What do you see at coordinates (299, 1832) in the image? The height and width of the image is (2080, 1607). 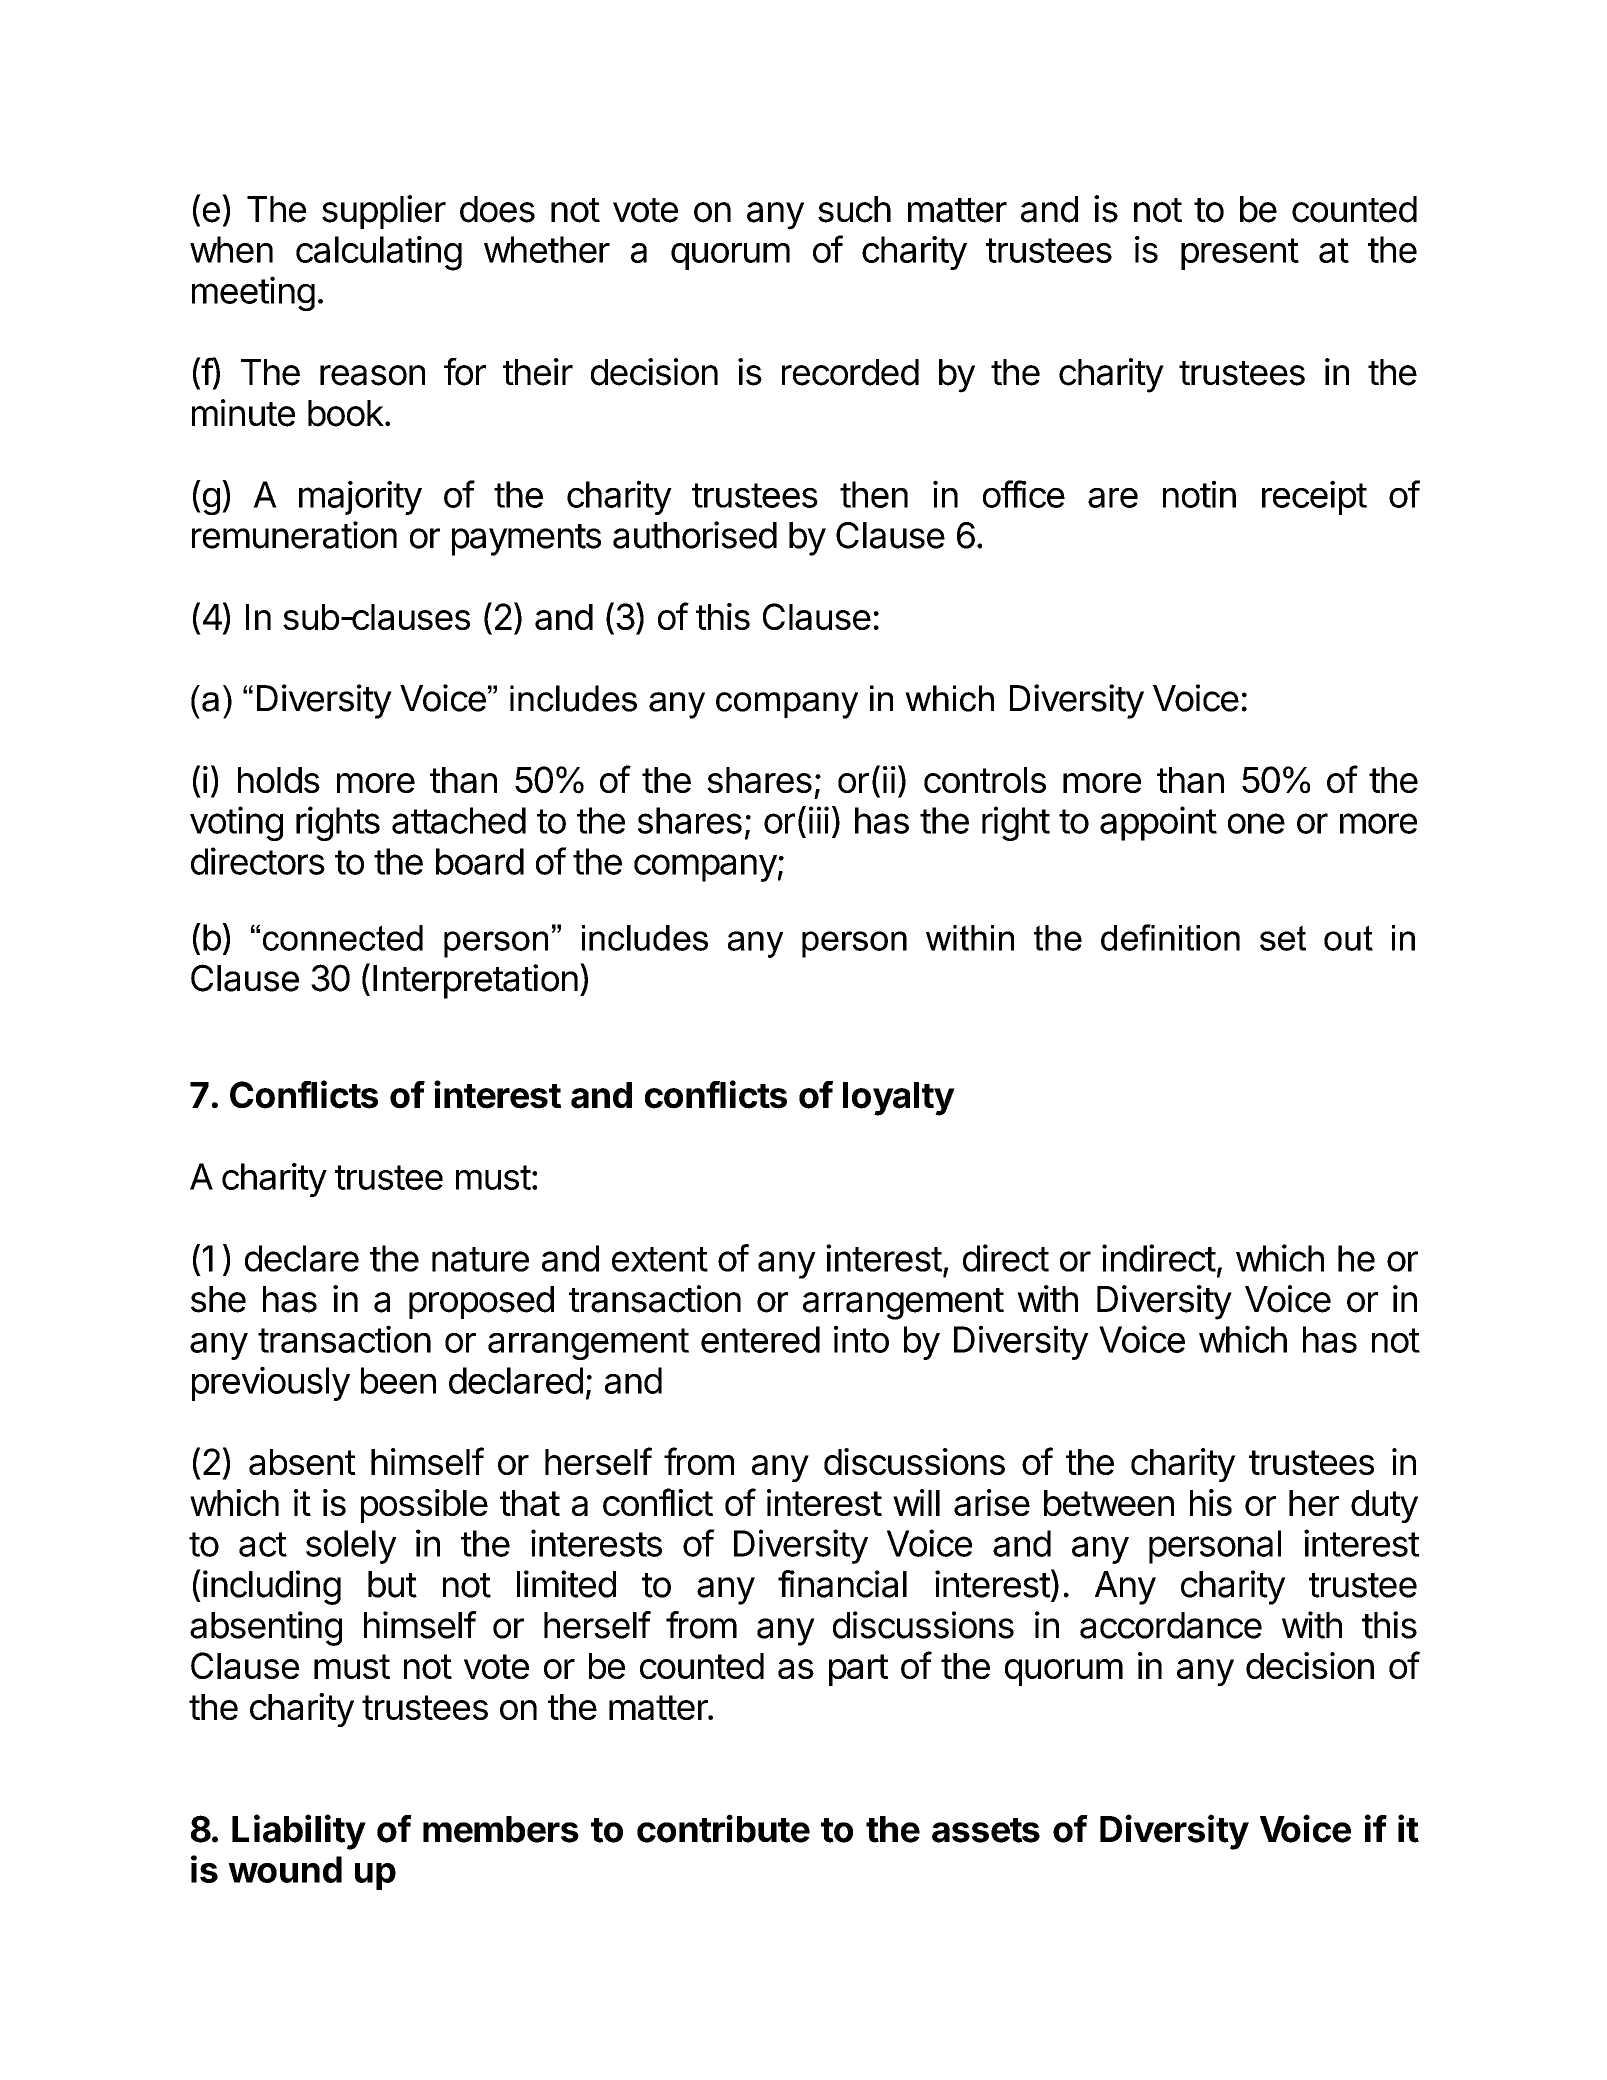 I see `Liability` at bounding box center [299, 1832].
